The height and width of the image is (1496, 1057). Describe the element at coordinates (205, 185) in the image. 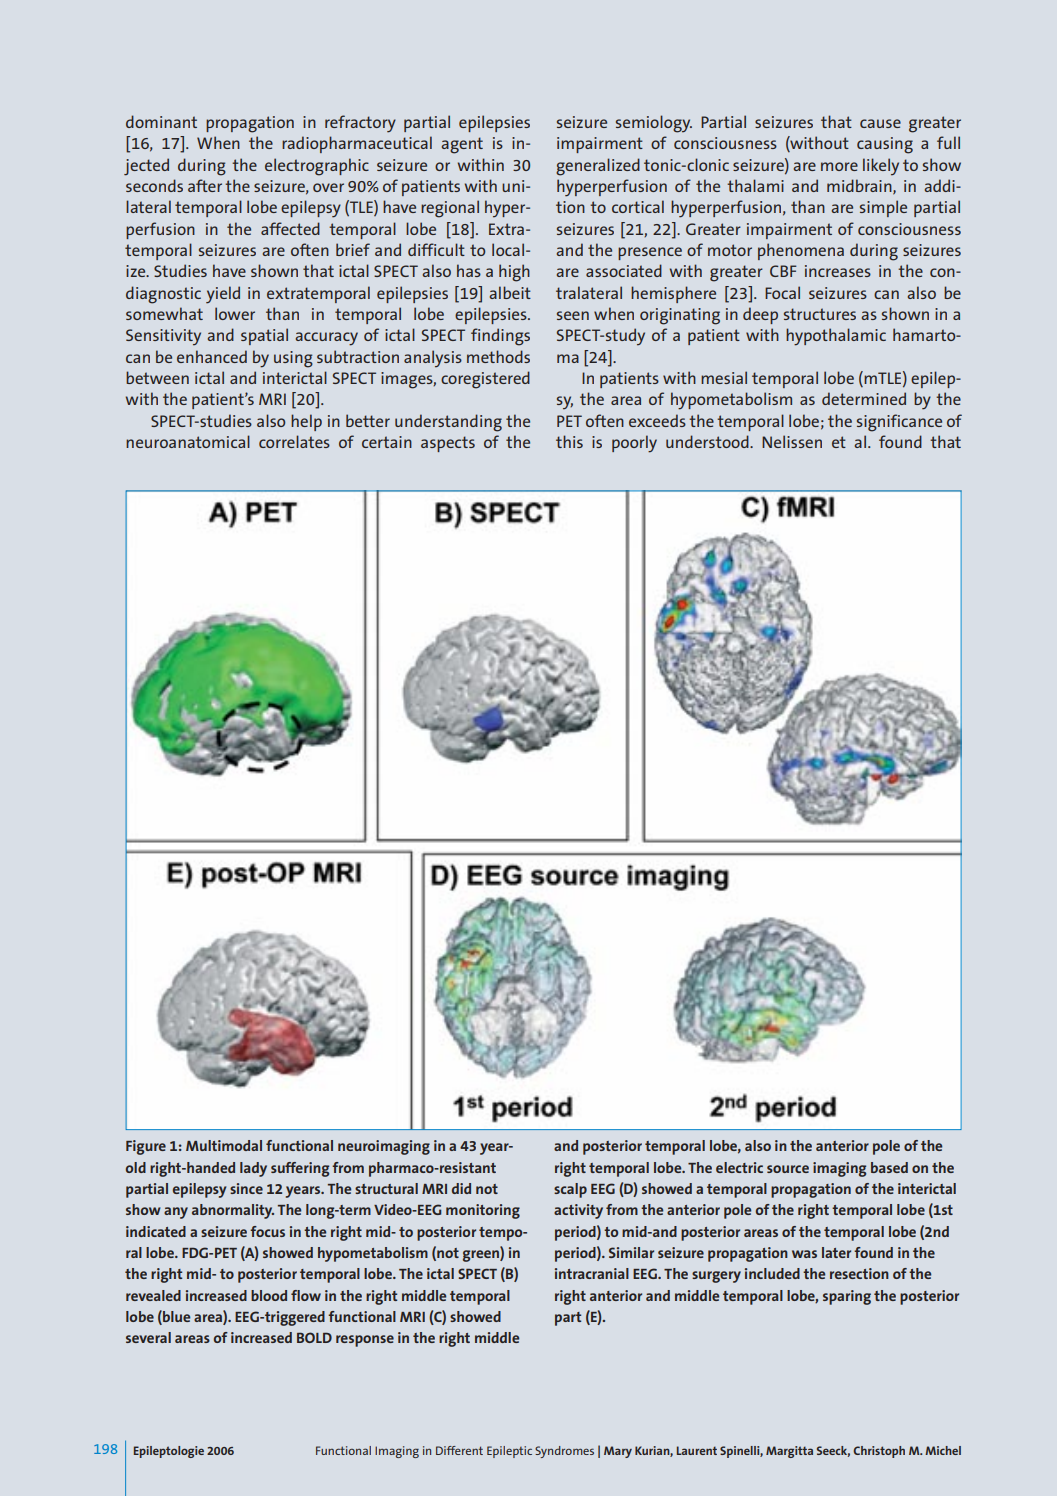

I see `after` at that location.
